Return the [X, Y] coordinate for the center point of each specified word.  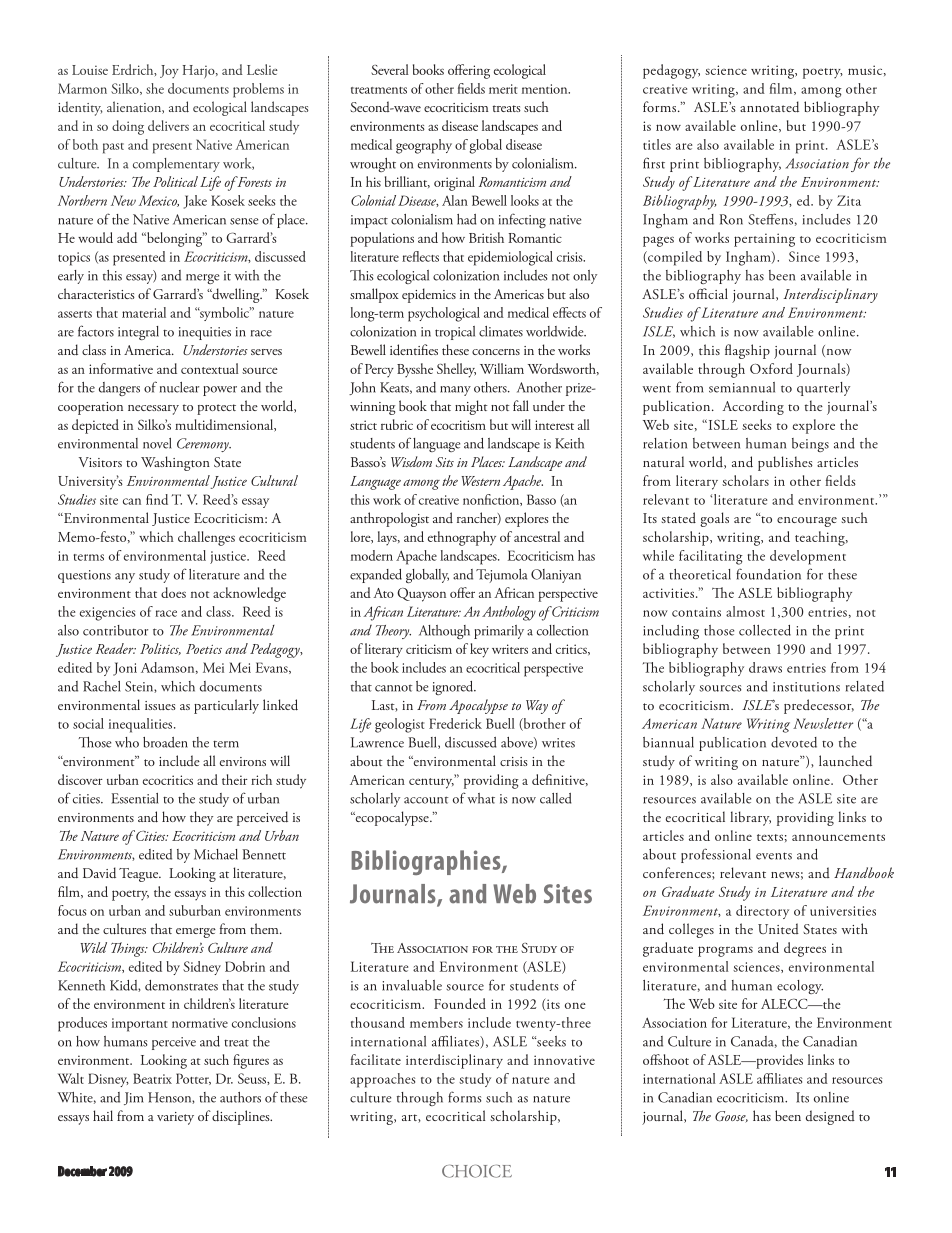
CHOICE [477, 1171]
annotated [769, 106]
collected [765, 630]
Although [444, 632]
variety [175, 1118]
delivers [168, 125]
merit [503, 89]
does [173, 592]
